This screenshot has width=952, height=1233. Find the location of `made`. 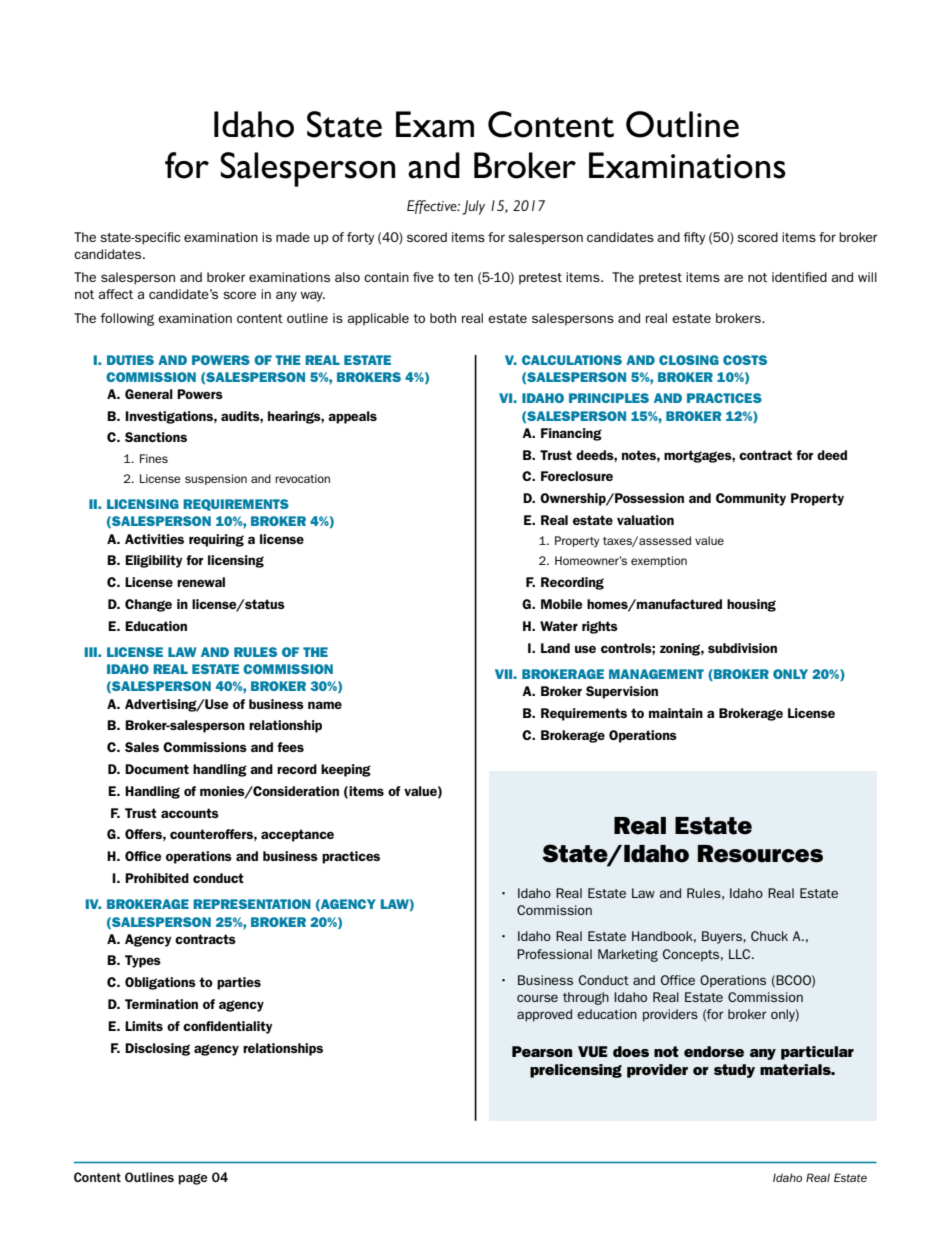

made is located at coordinates (293, 237).
